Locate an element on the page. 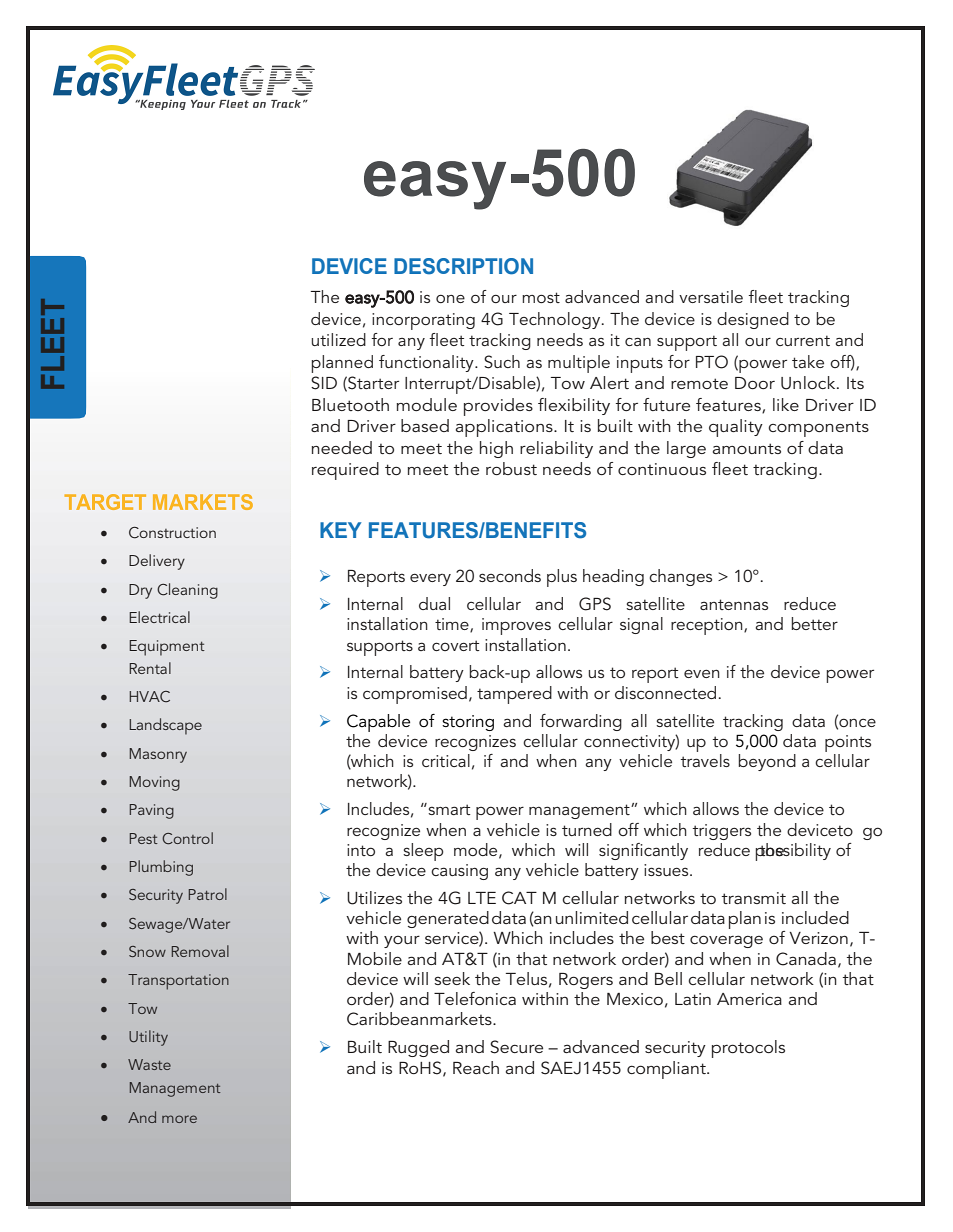 The width and height of the image is (953, 1232). tampered is located at coordinates (514, 695).
